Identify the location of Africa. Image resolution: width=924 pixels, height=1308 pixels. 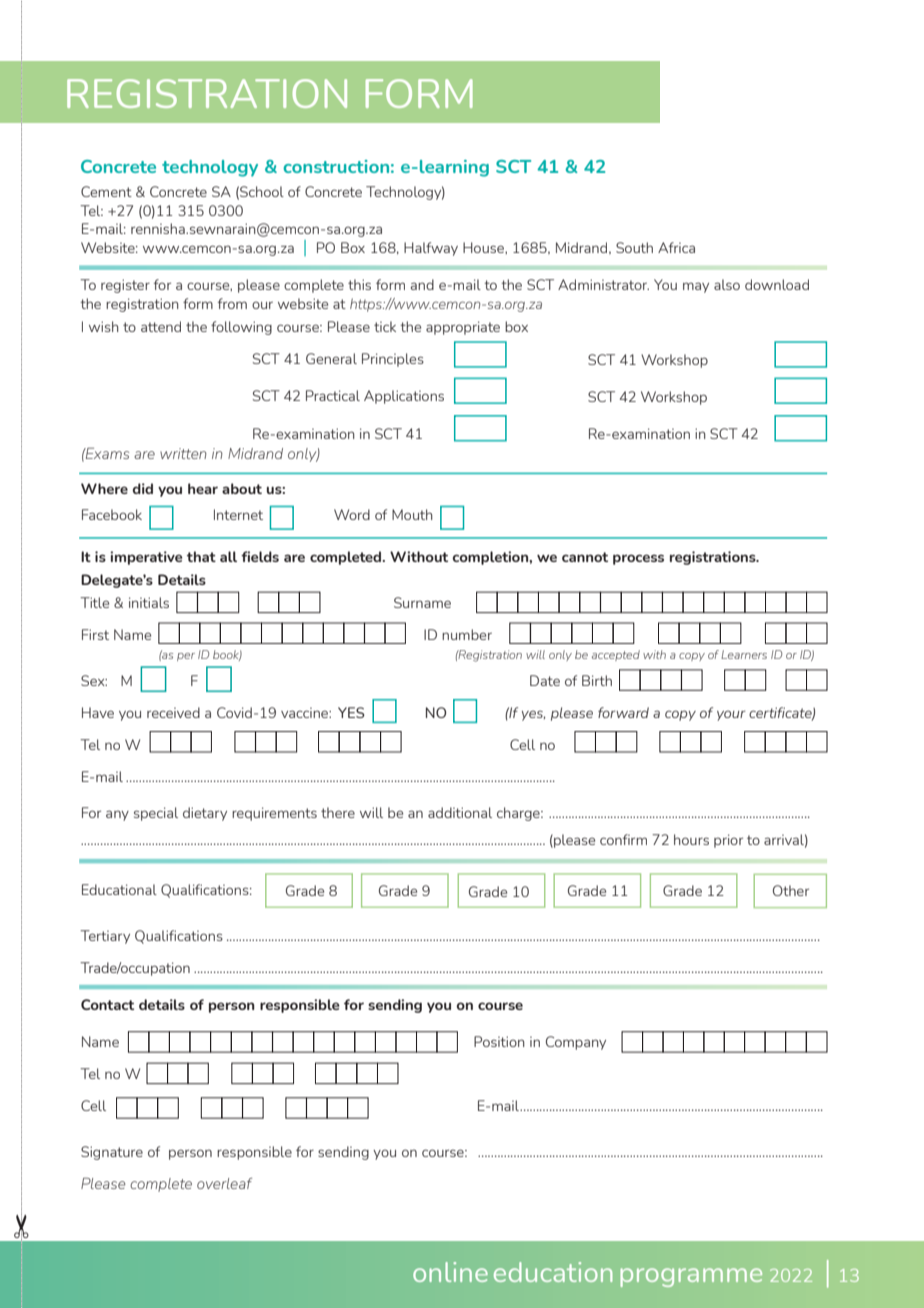
(676, 247).
